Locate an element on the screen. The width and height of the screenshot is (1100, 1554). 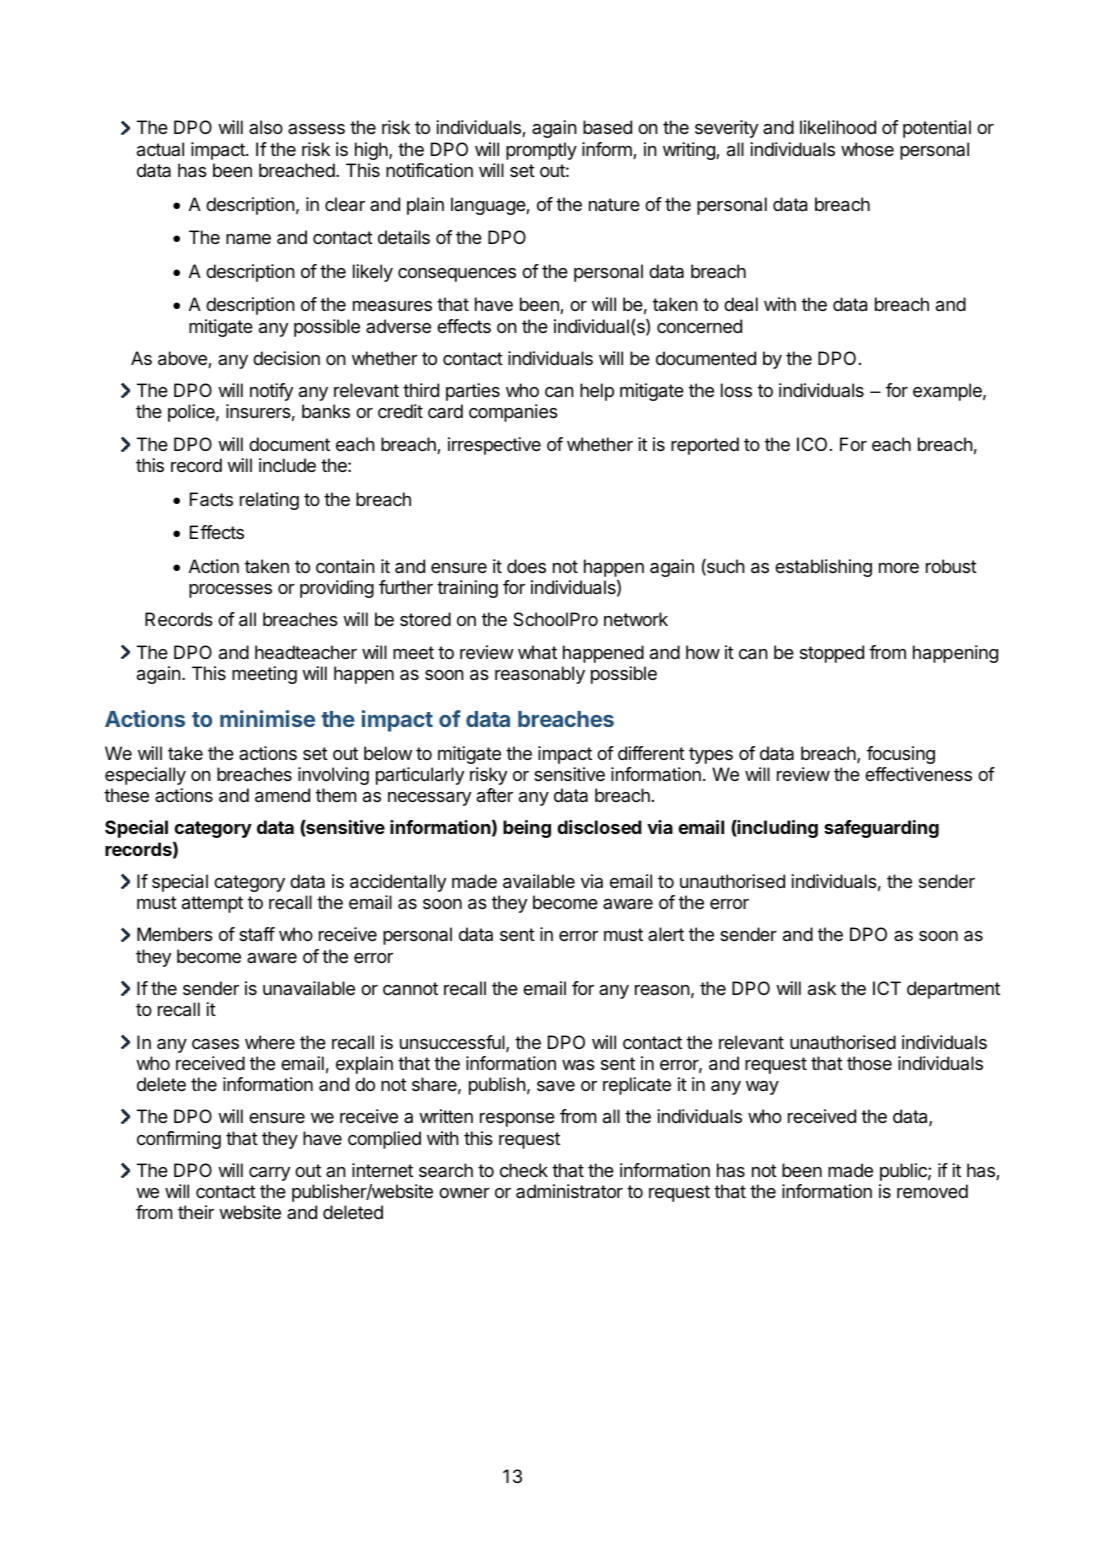
carry is located at coordinates (269, 1174).
